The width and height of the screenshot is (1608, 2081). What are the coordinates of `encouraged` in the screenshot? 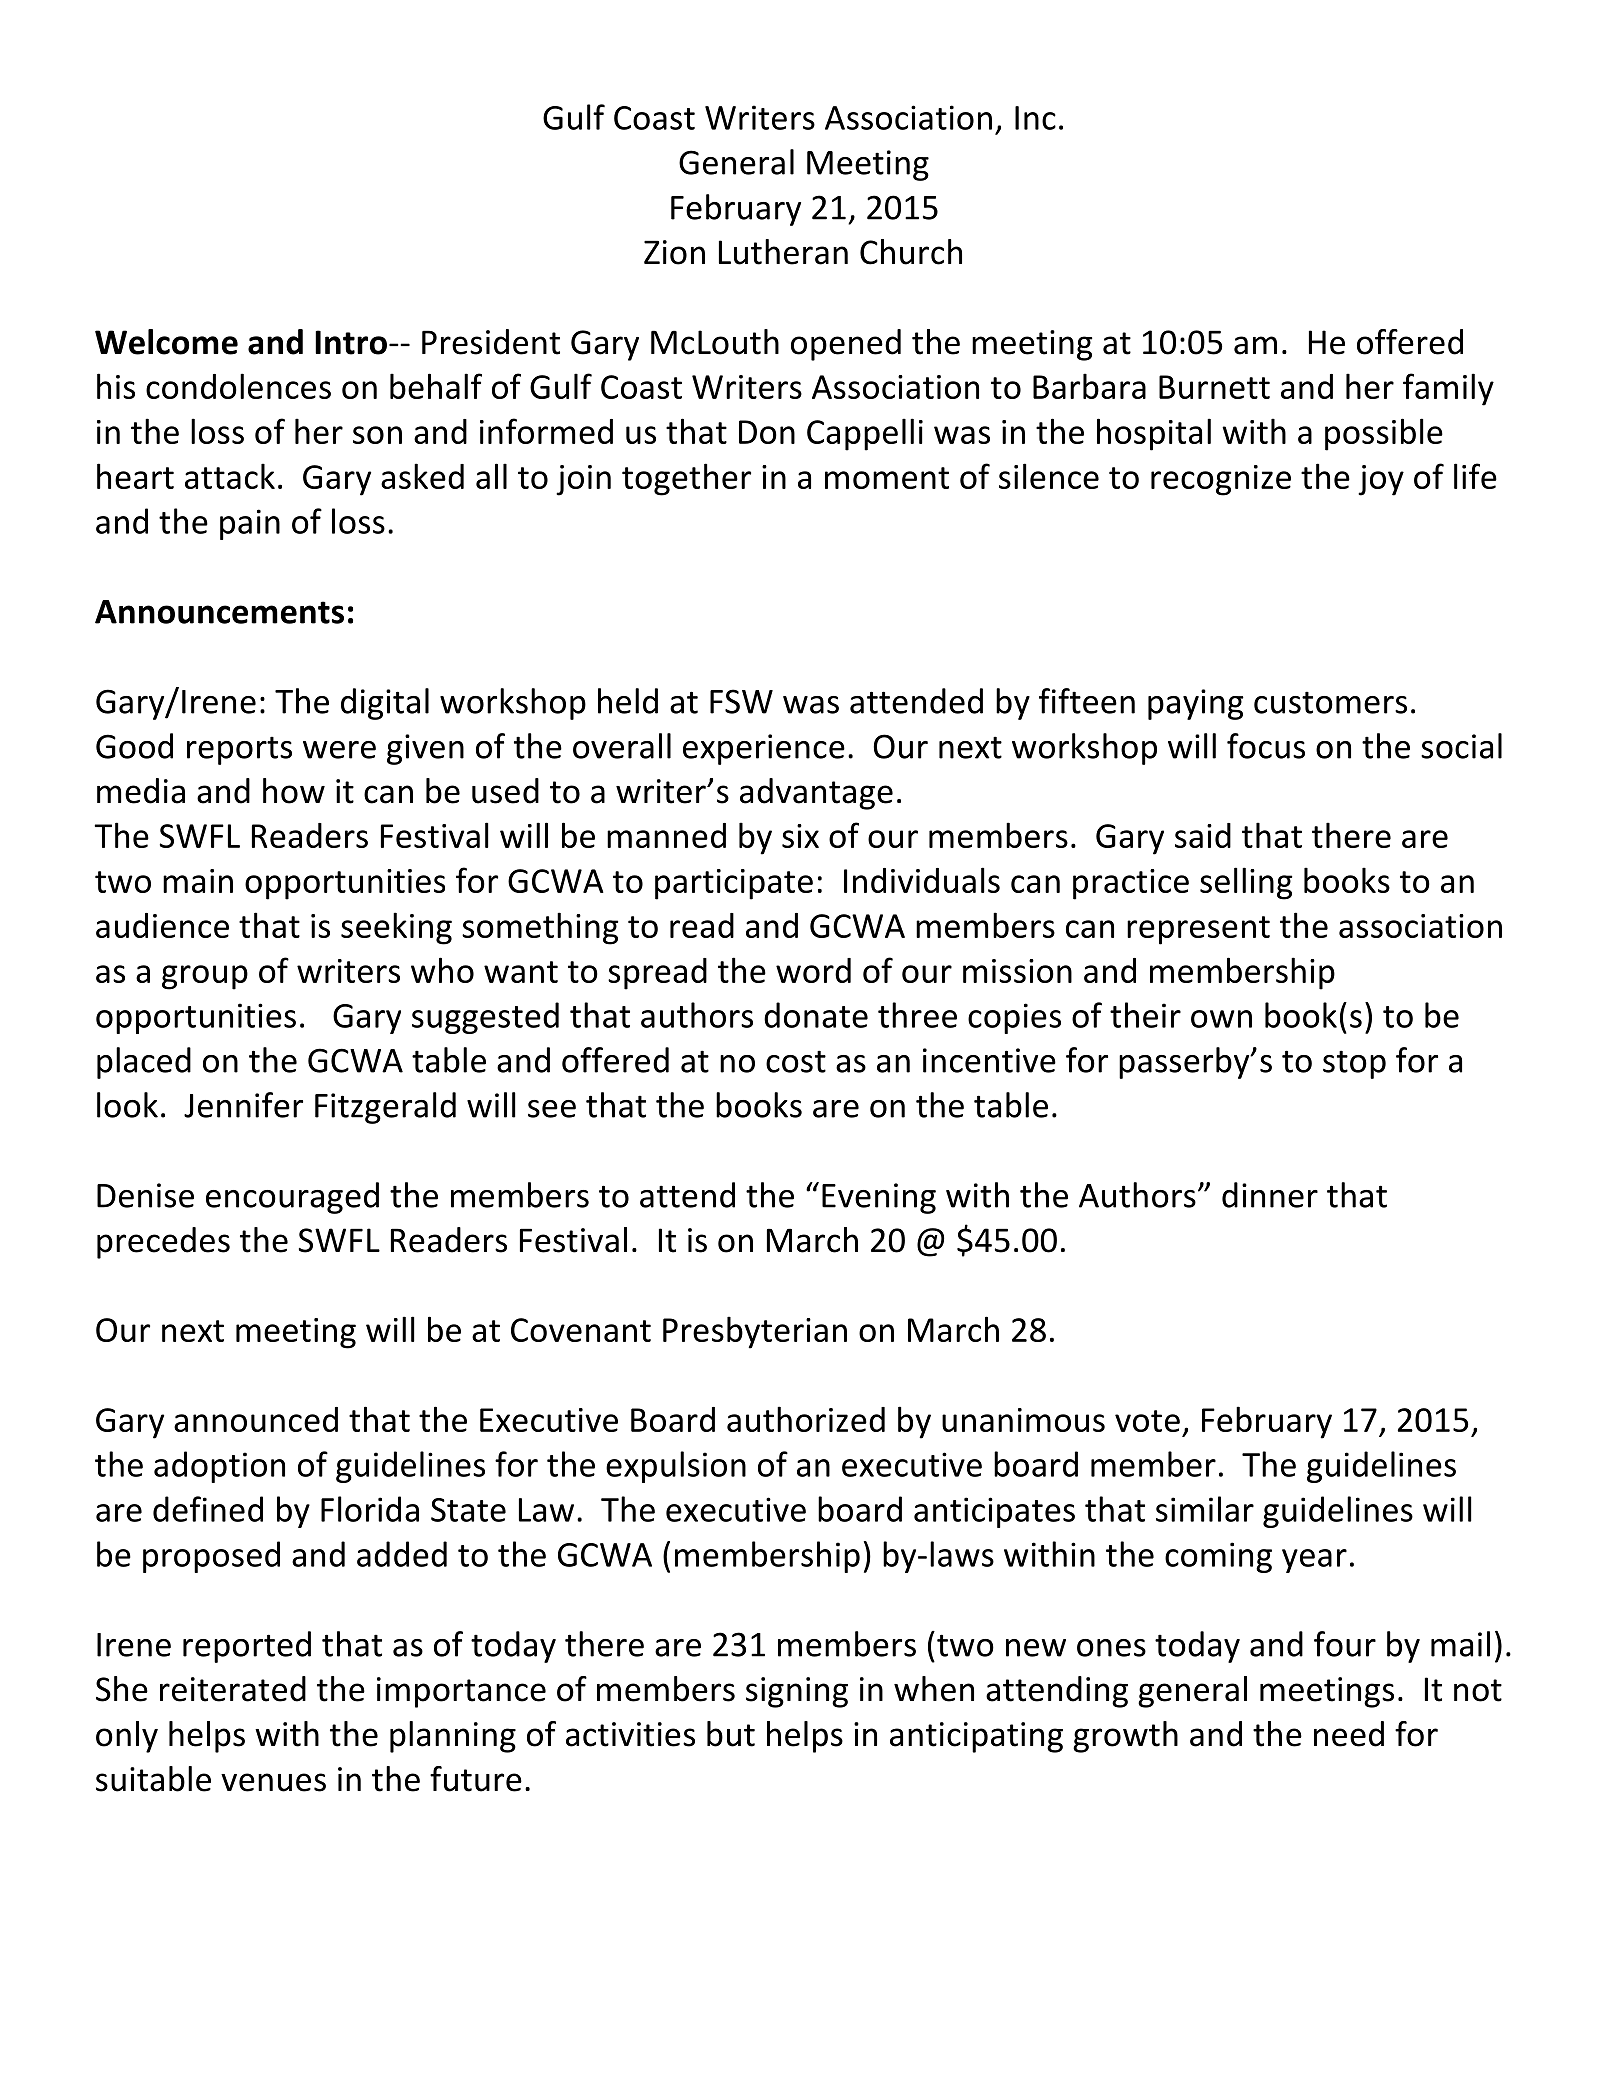 It's located at (292, 1198).
